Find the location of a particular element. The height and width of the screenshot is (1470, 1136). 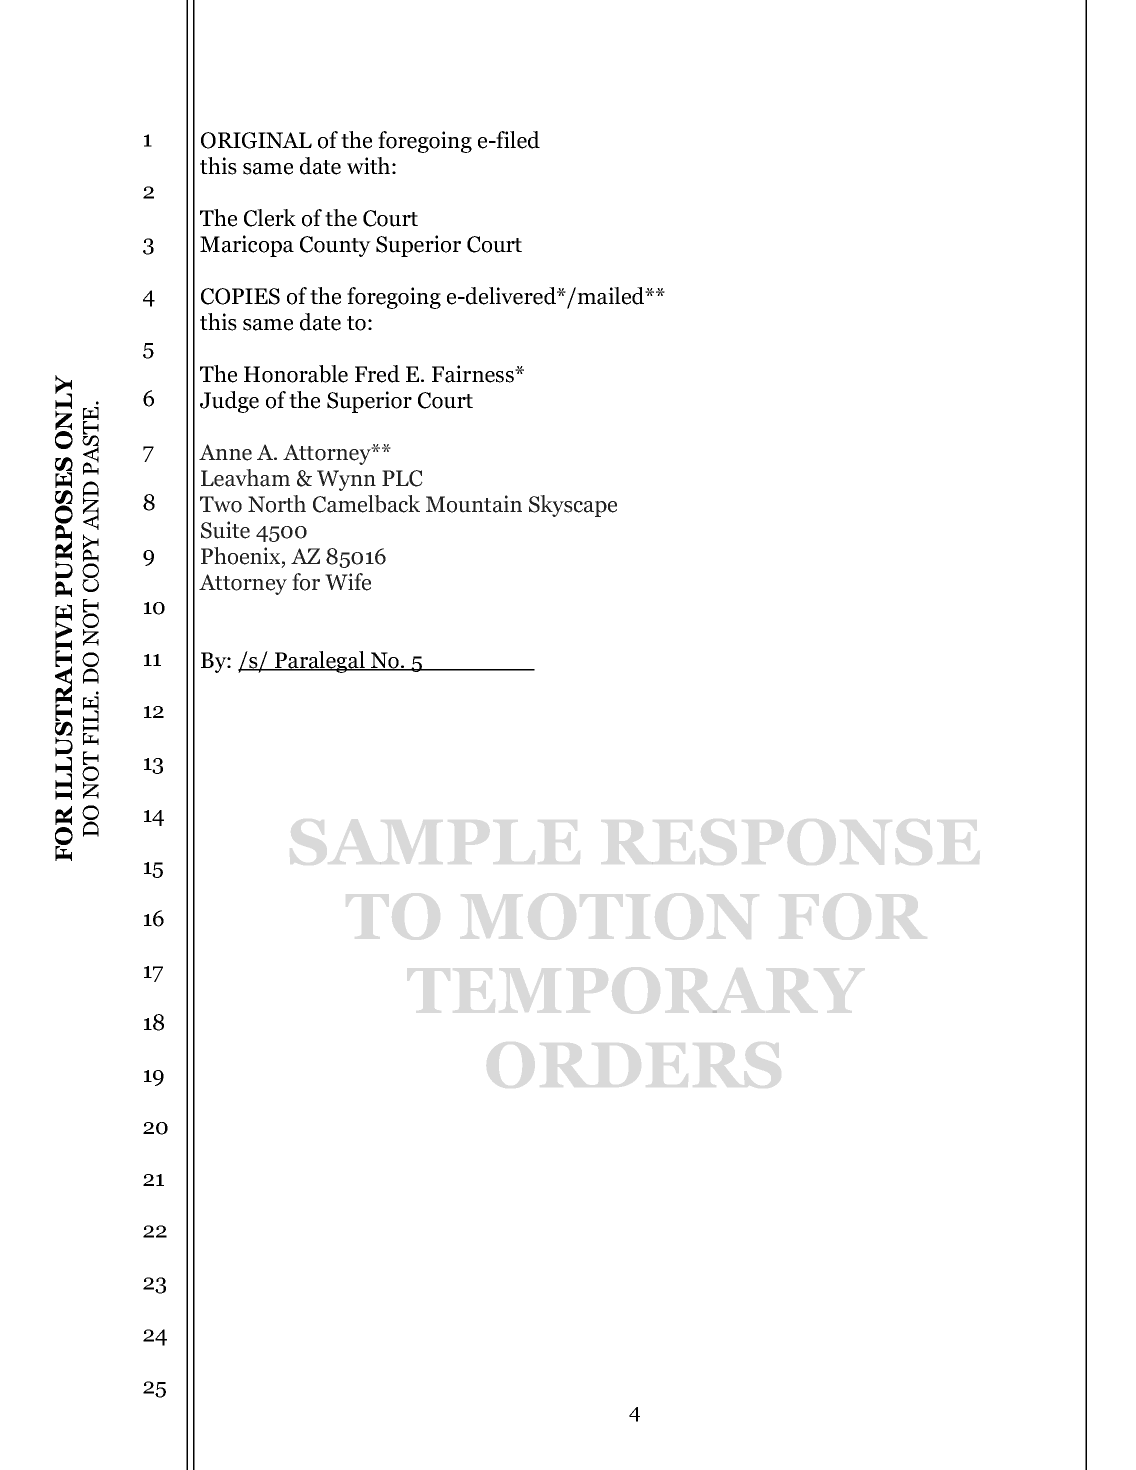

County is located at coordinates (335, 246).
